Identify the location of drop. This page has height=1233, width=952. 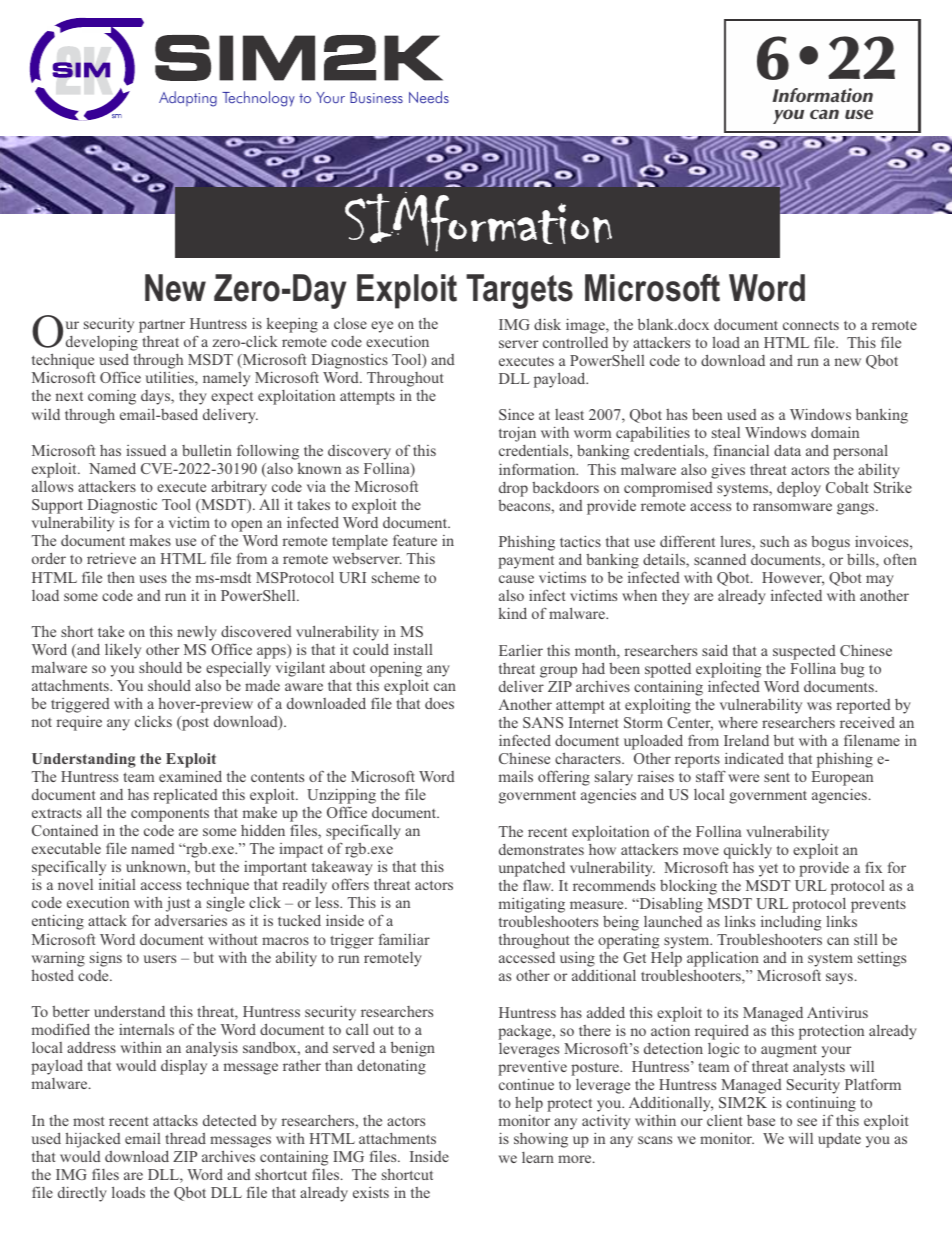
(513, 489).
